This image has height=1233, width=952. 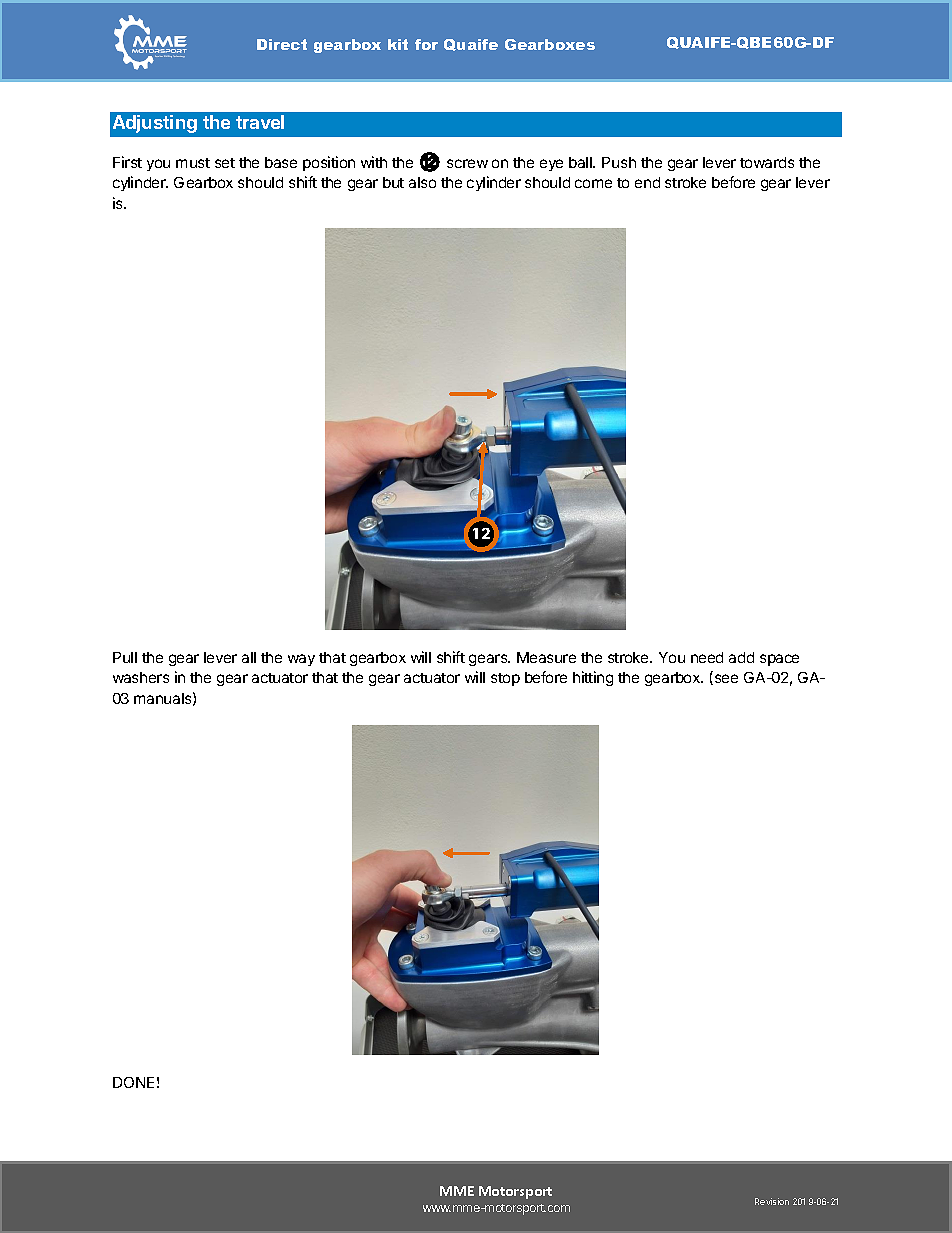 What do you see at coordinates (707, 657) in the image?
I see `need` at bounding box center [707, 657].
